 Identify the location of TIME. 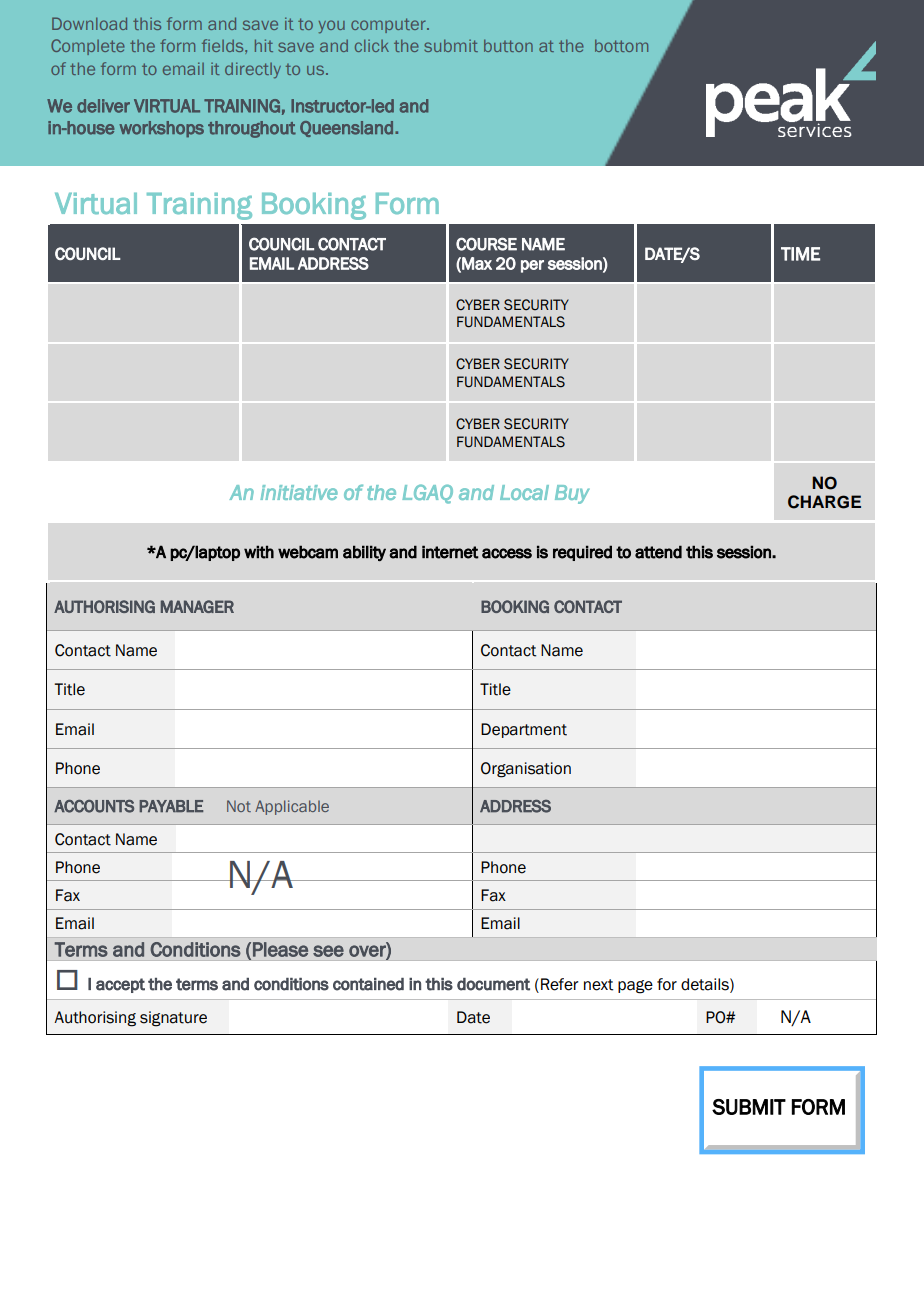
(800, 254).
